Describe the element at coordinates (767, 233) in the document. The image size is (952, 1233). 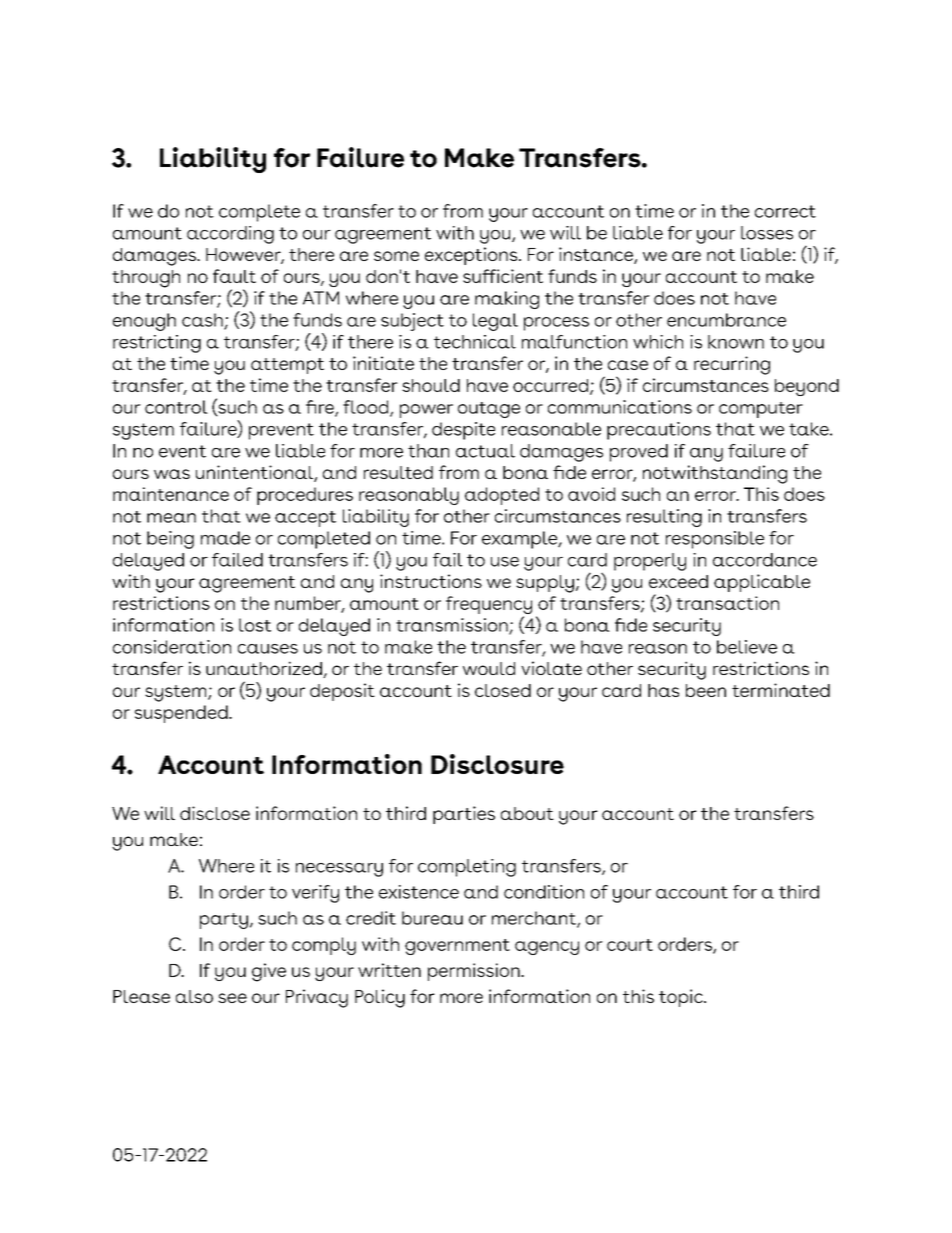
I see `losses` at that location.
